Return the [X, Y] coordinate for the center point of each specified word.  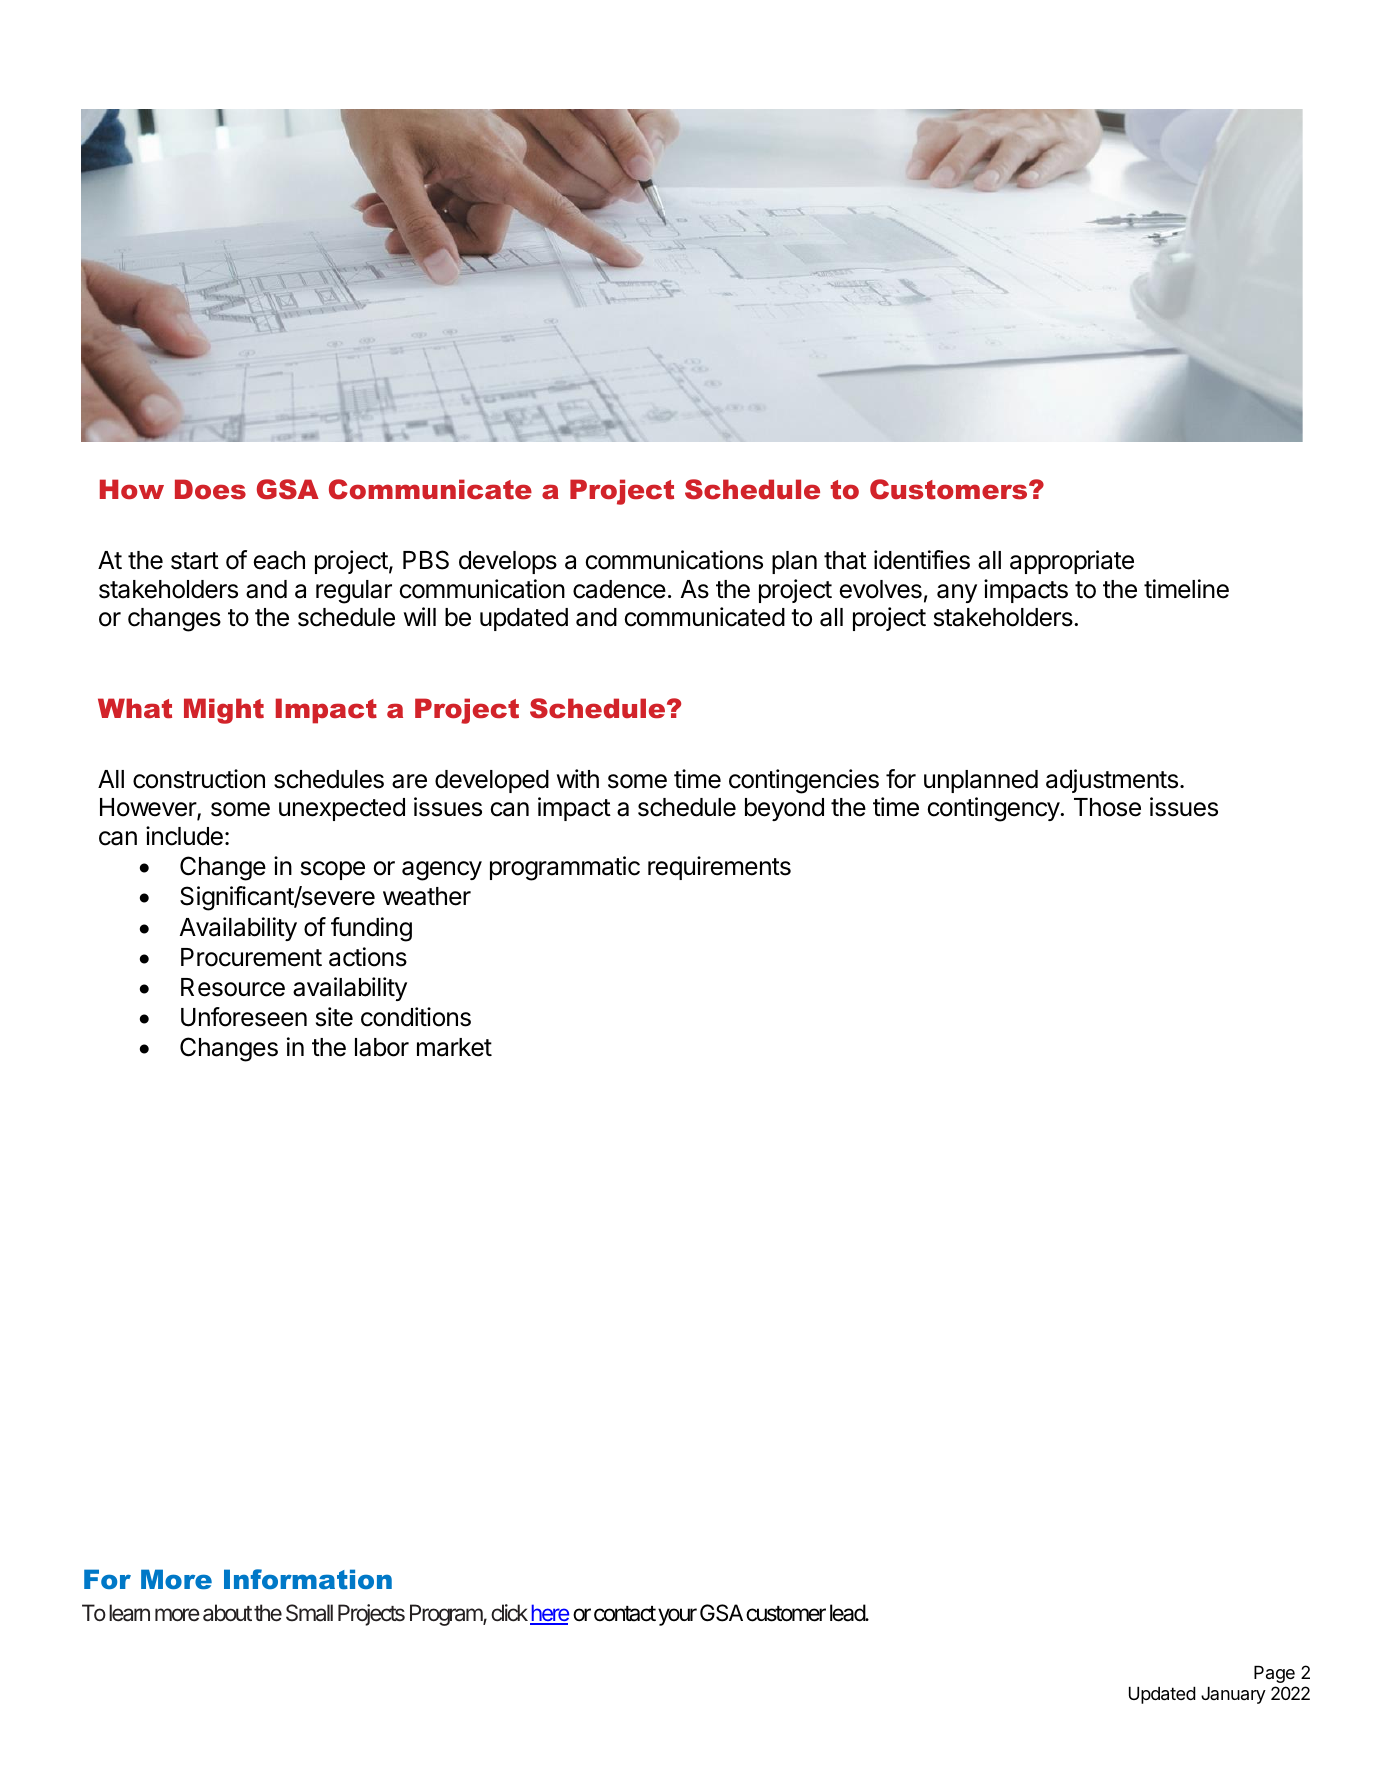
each [279, 560]
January [1233, 1695]
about [227, 1613]
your [677, 1617]
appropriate [1072, 562]
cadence [619, 589]
